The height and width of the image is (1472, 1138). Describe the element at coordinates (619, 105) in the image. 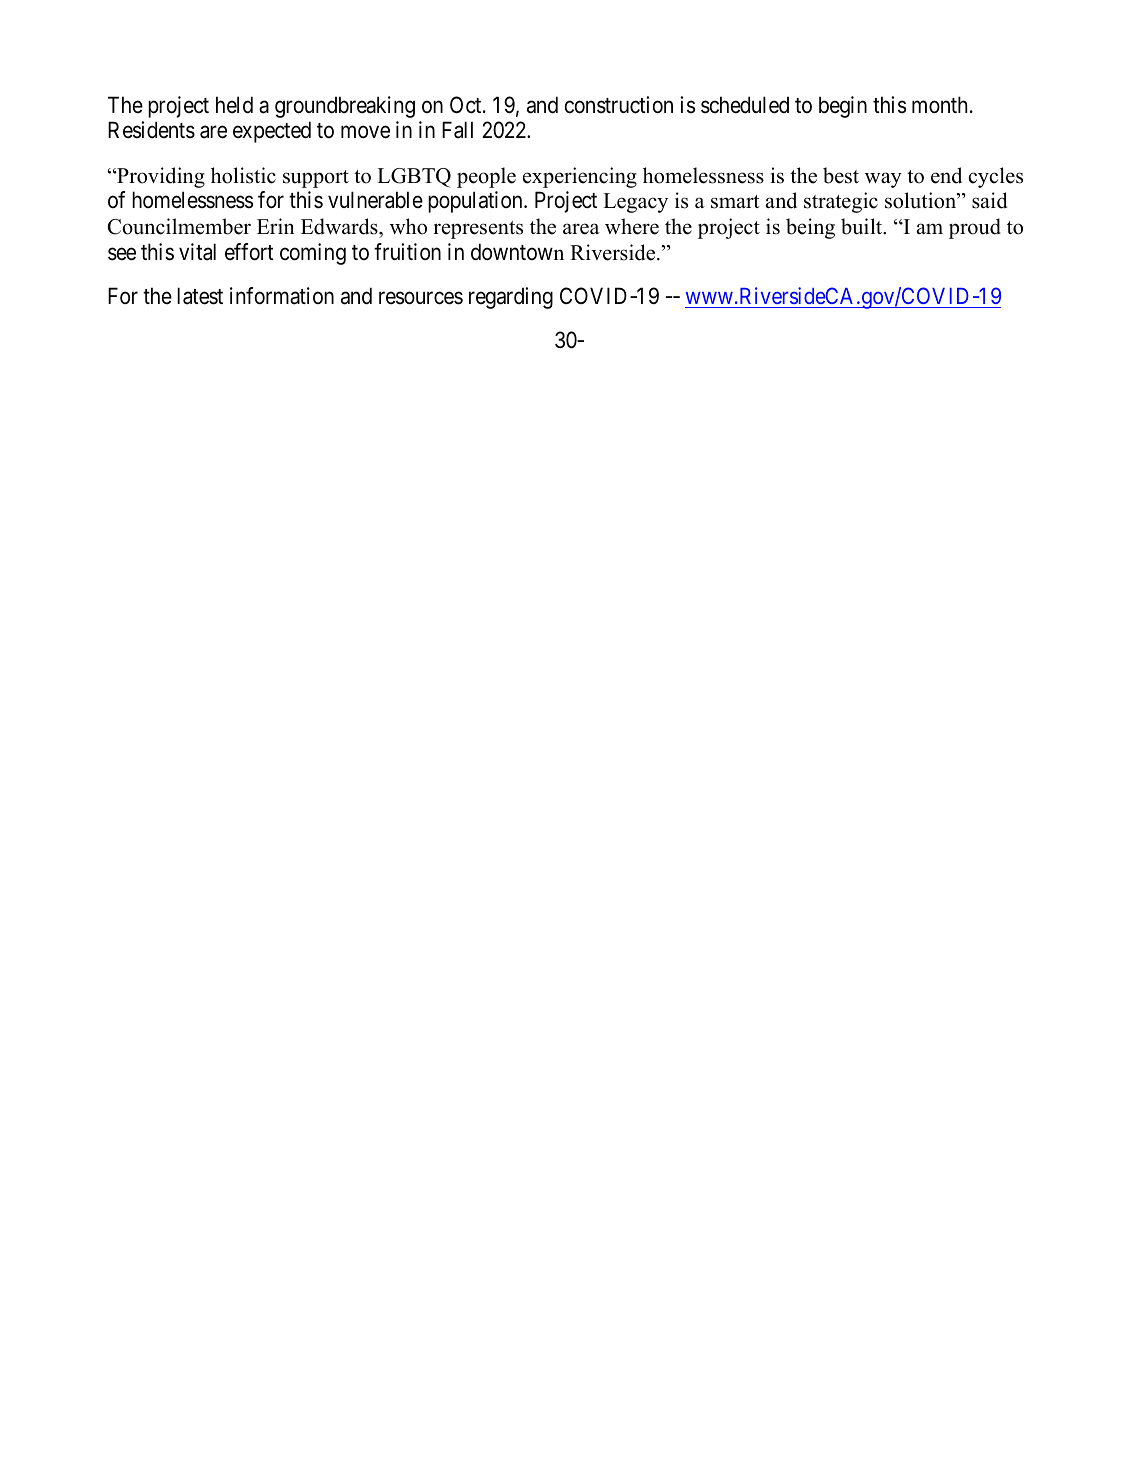

I see `construction` at that location.
